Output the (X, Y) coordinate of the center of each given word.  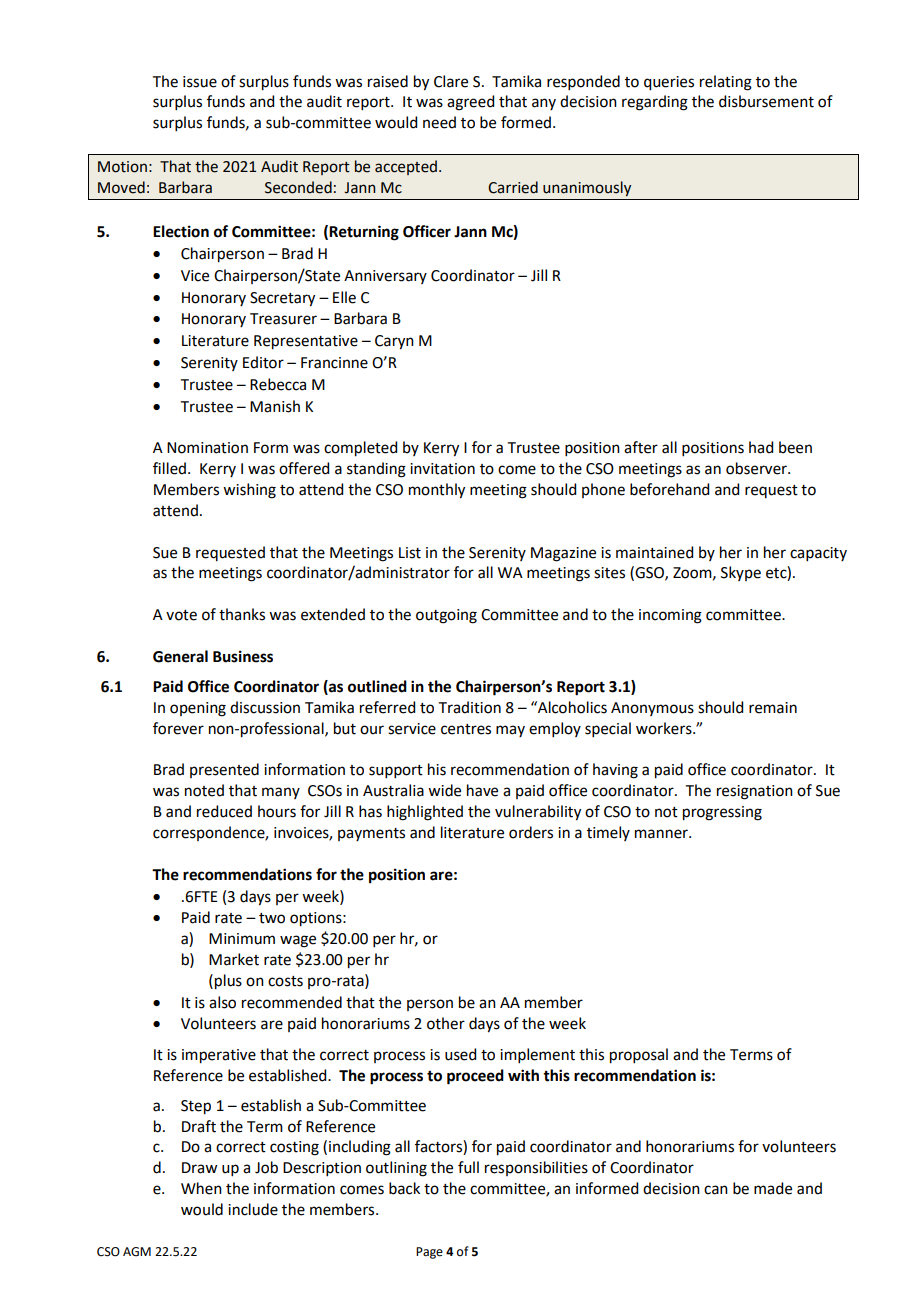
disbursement (766, 101)
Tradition (470, 707)
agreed (470, 103)
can (716, 1190)
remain (773, 708)
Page (429, 1253)
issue (200, 82)
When (201, 1188)
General (180, 656)
